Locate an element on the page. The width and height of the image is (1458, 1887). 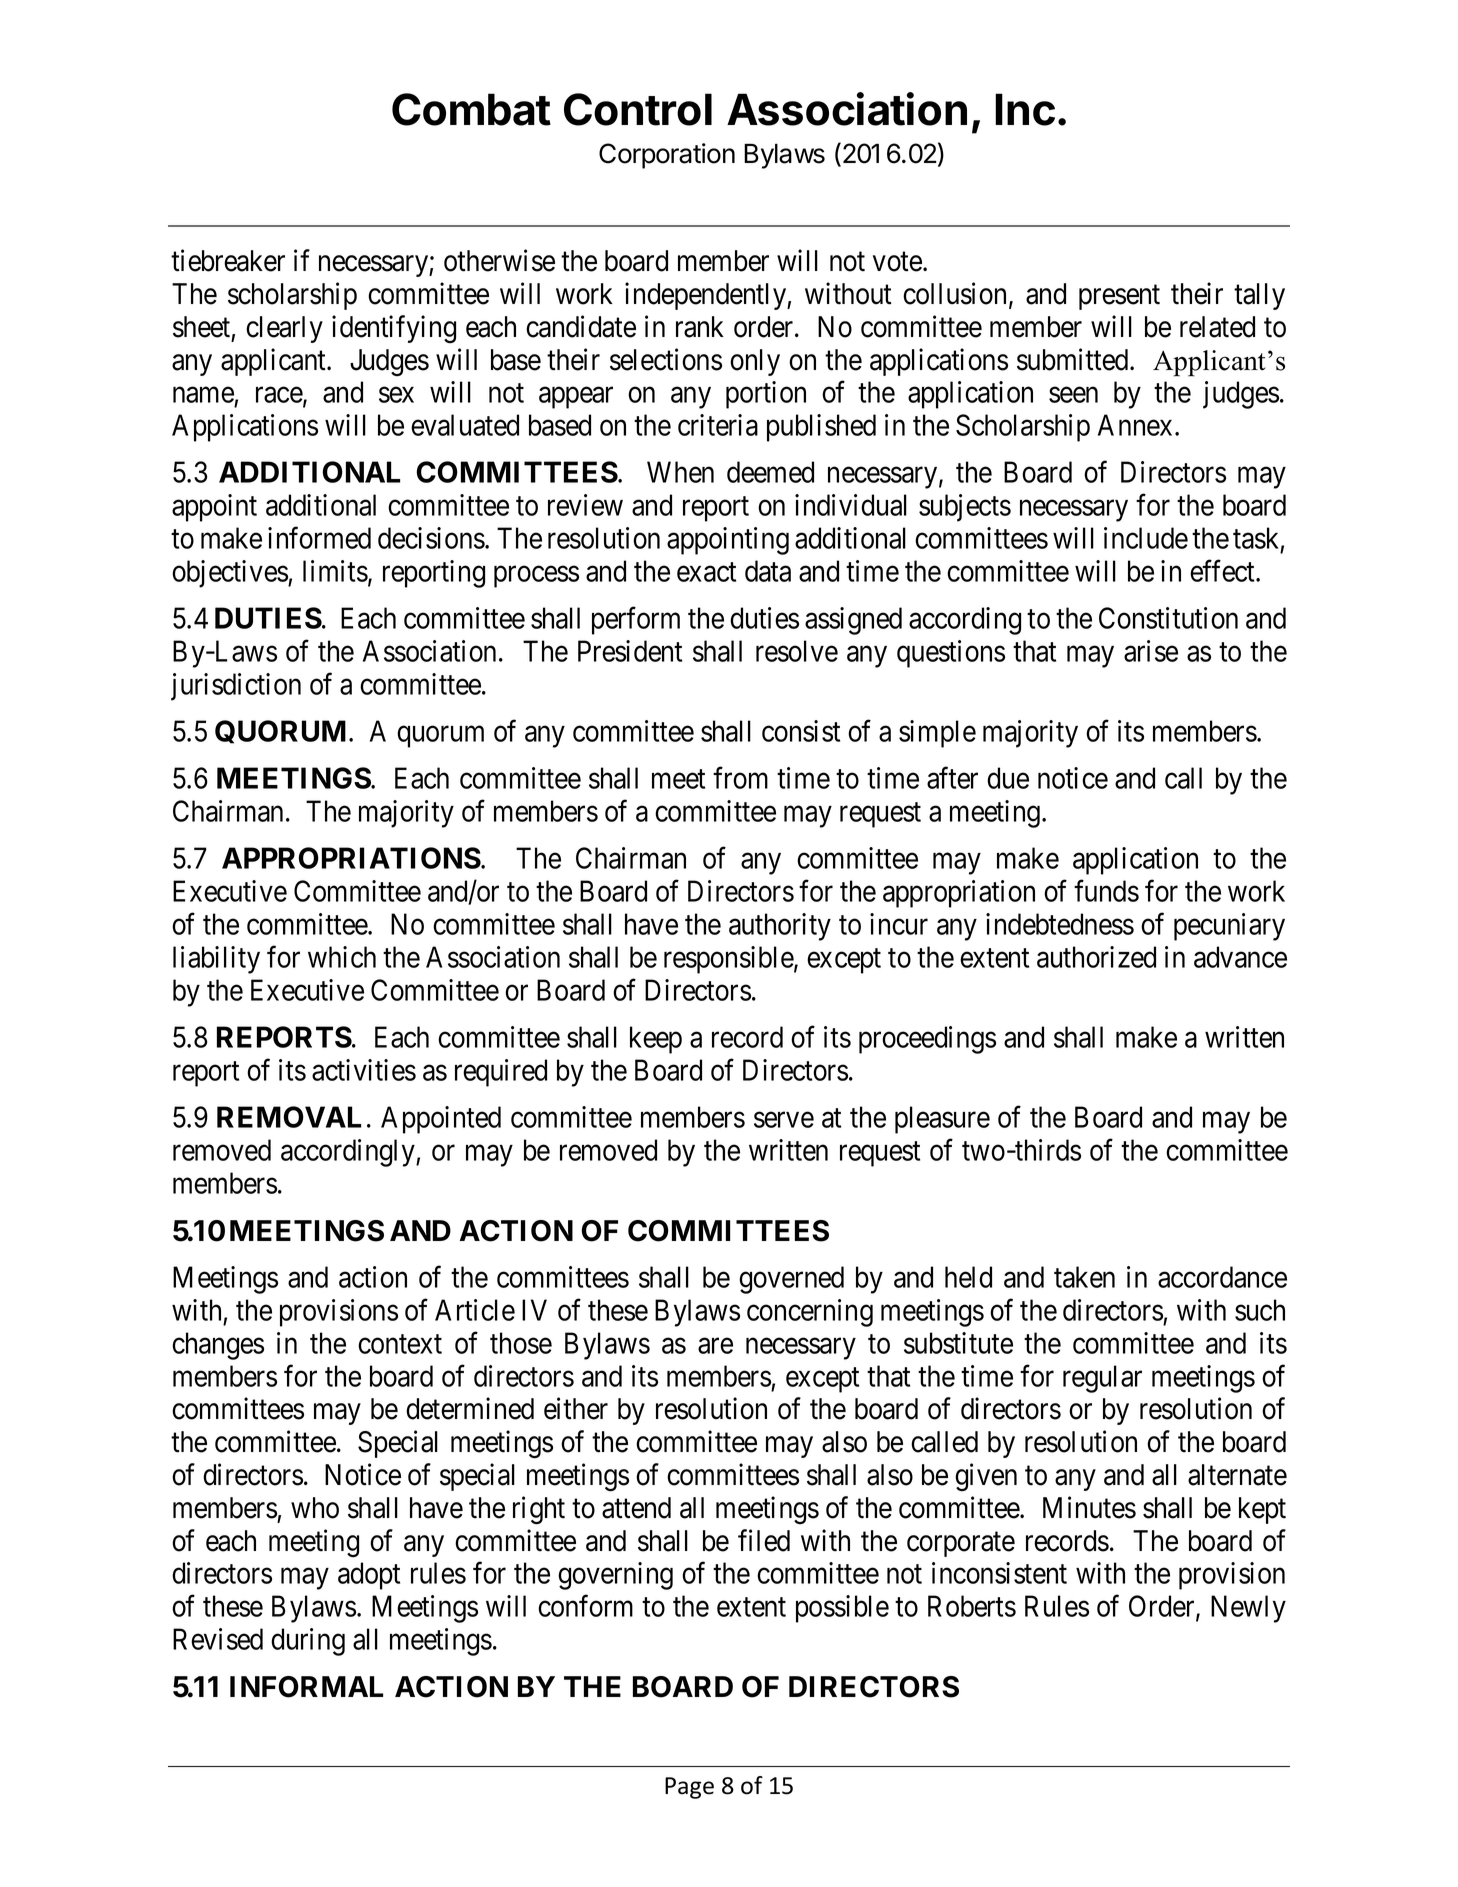
Corporation is located at coordinates (667, 156).
